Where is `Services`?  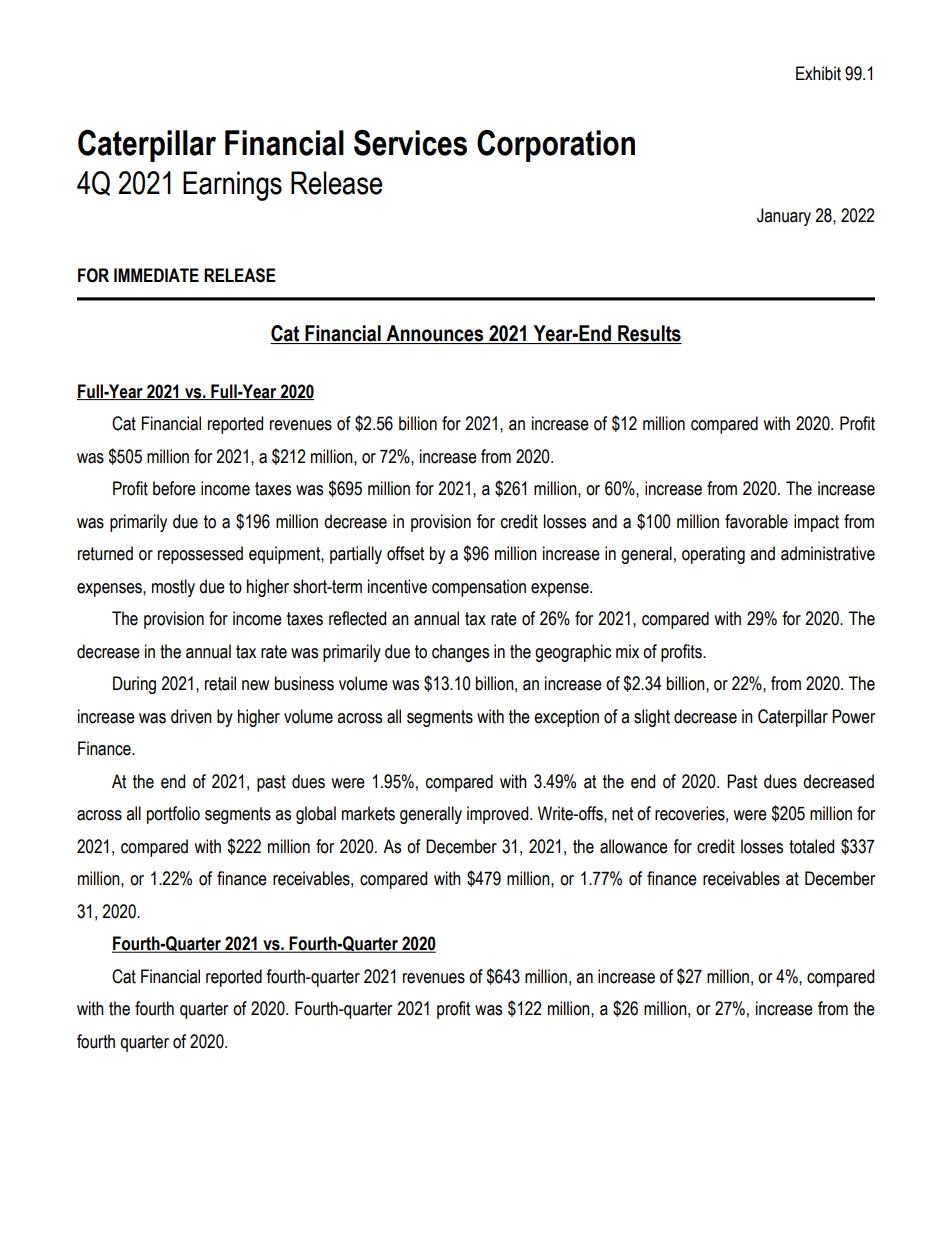
Services is located at coordinates (410, 143).
